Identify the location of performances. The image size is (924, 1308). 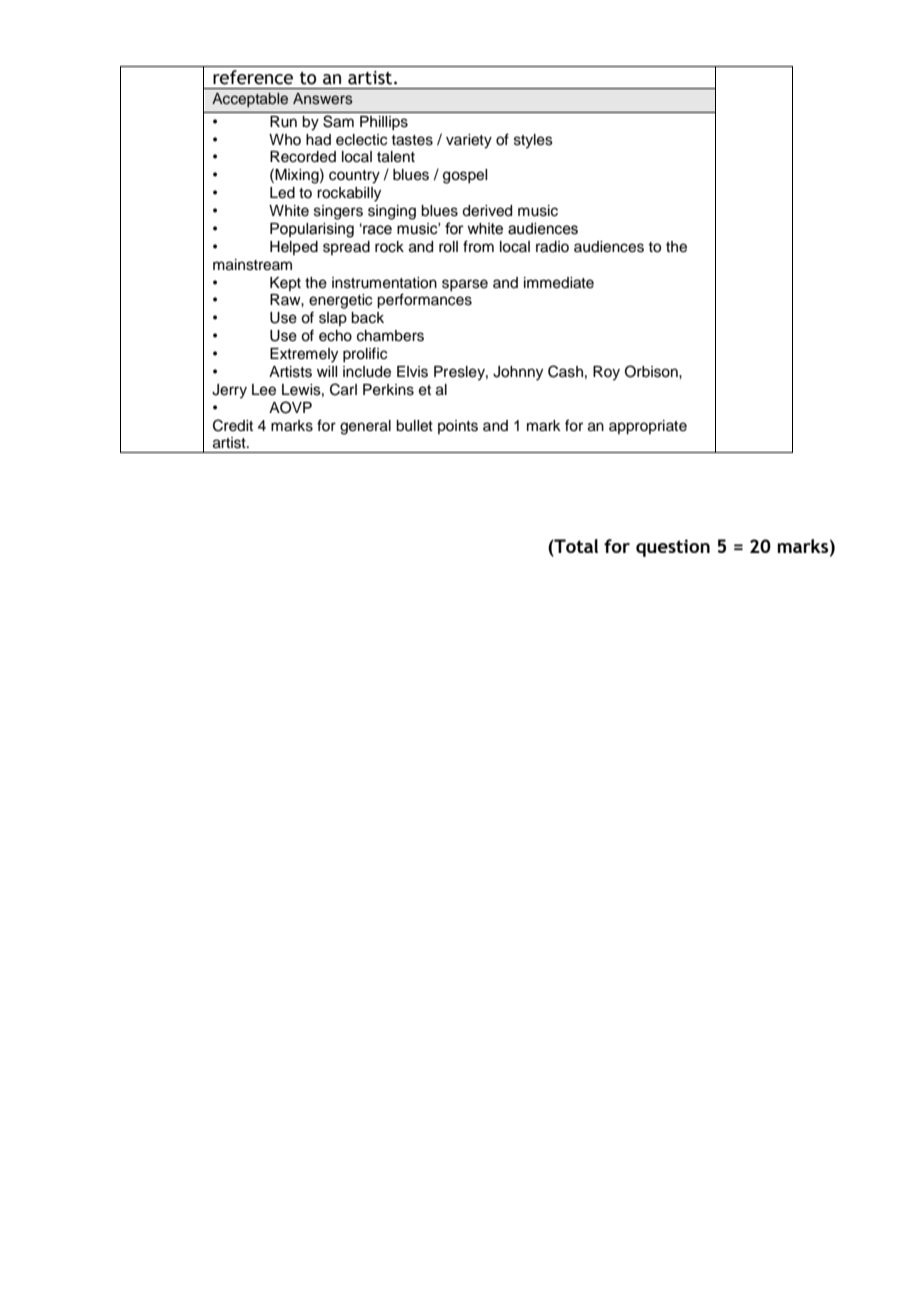
(424, 301).
